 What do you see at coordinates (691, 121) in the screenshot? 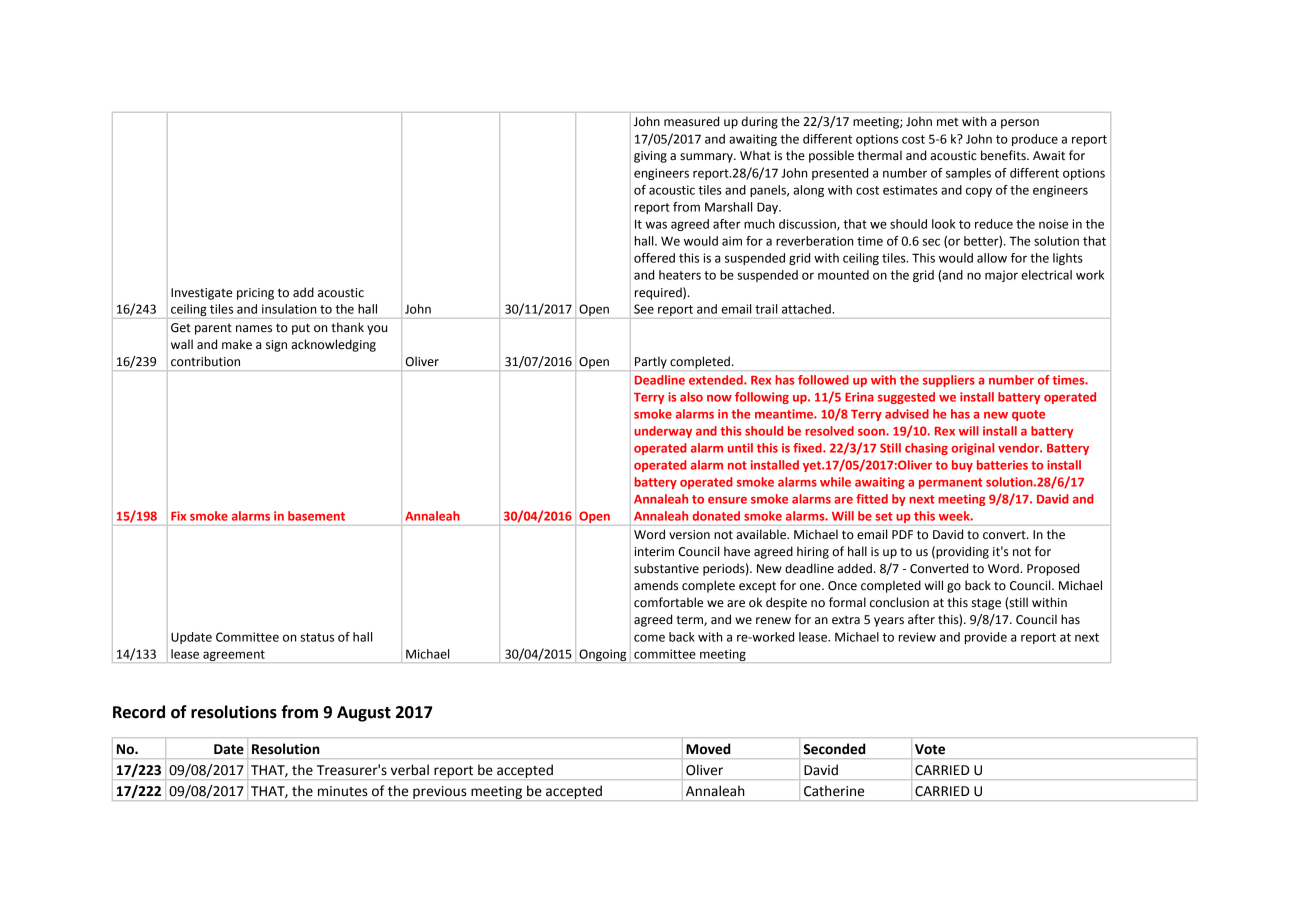
I see `measured` at bounding box center [691, 121].
